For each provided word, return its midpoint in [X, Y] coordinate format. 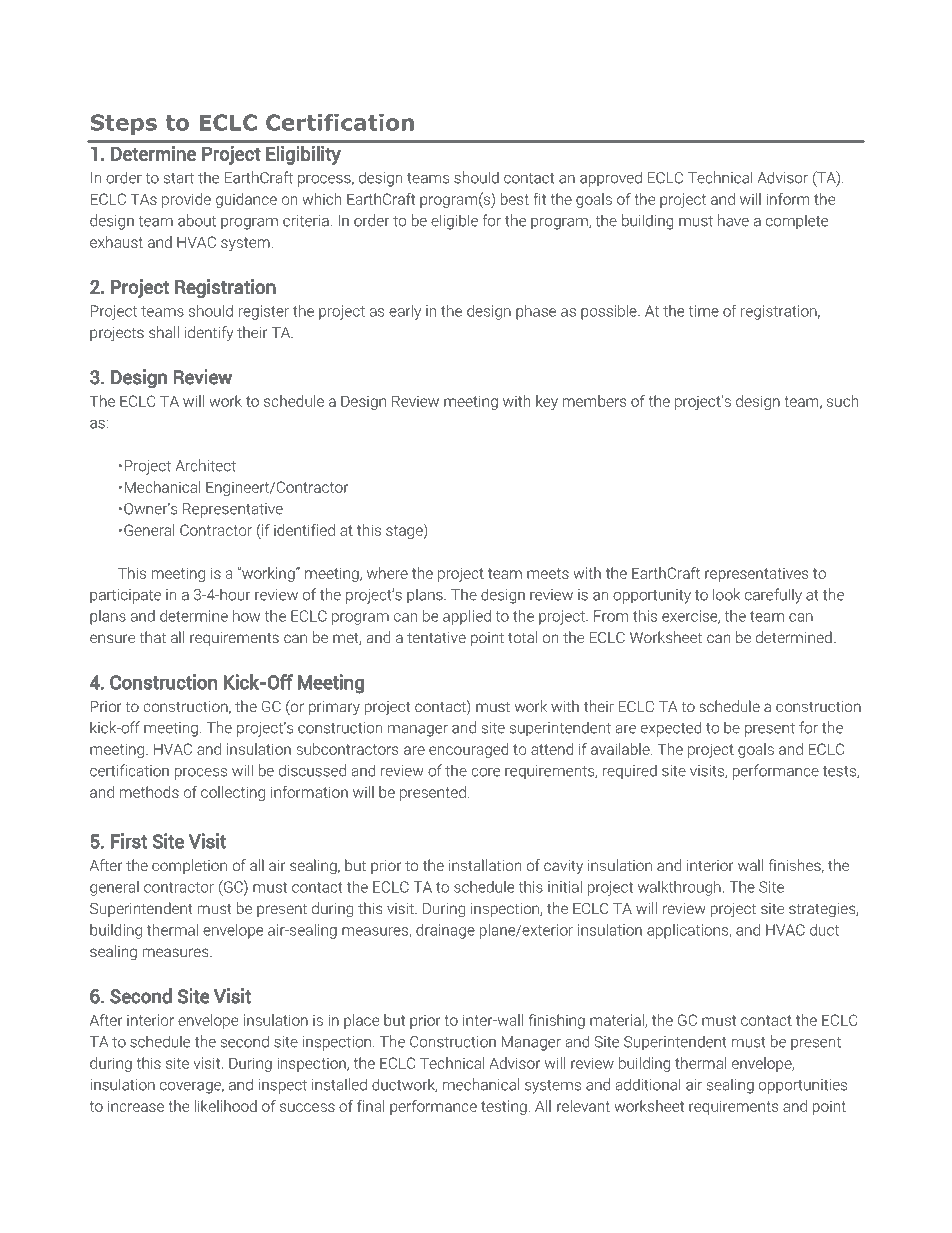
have [733, 220]
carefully [773, 596]
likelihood [225, 1106]
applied [467, 617]
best [515, 199]
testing [505, 1107]
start [179, 178]
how [246, 616]
